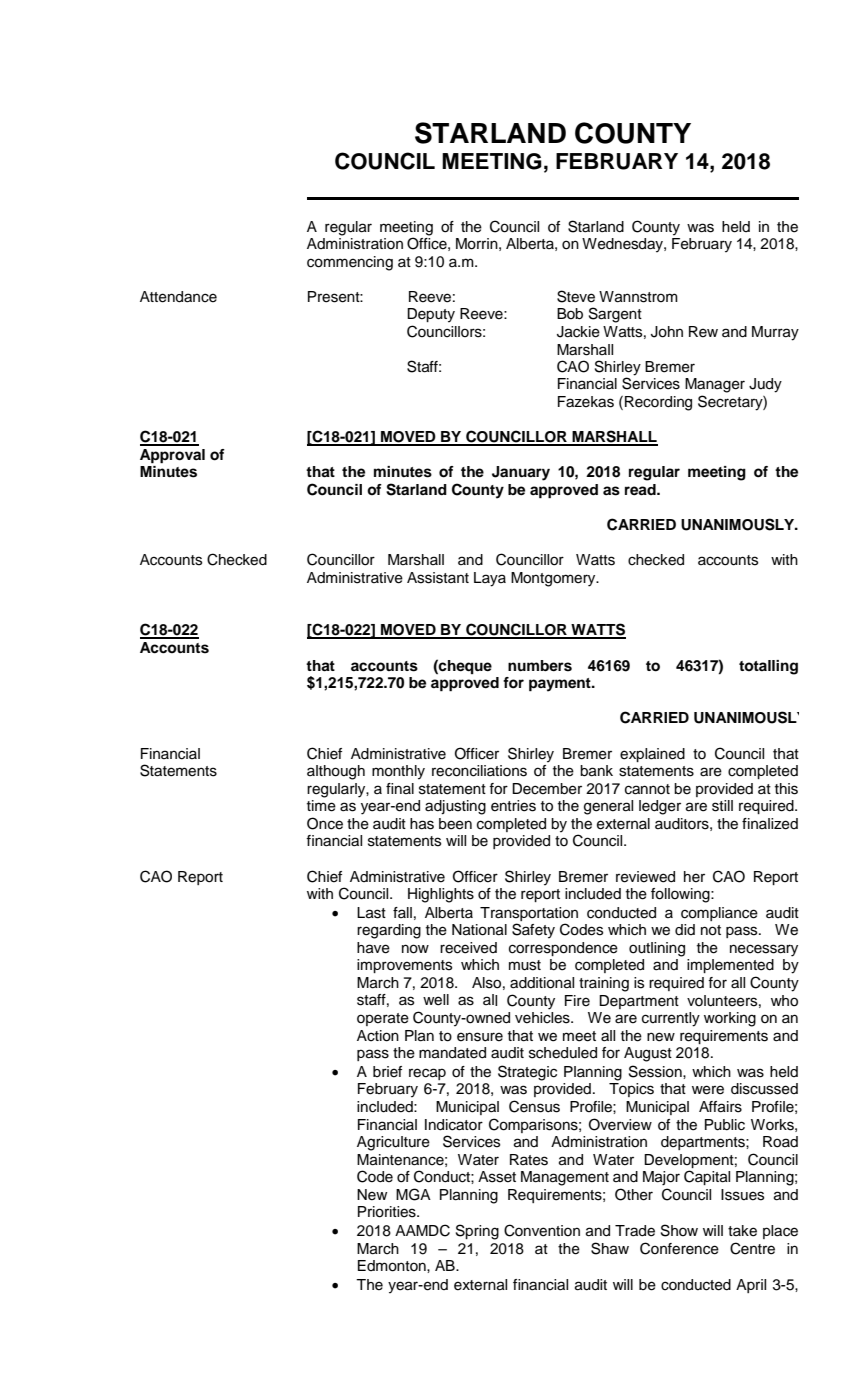 The height and width of the document is (1400, 849). I want to click on ensure, so click(480, 1037).
